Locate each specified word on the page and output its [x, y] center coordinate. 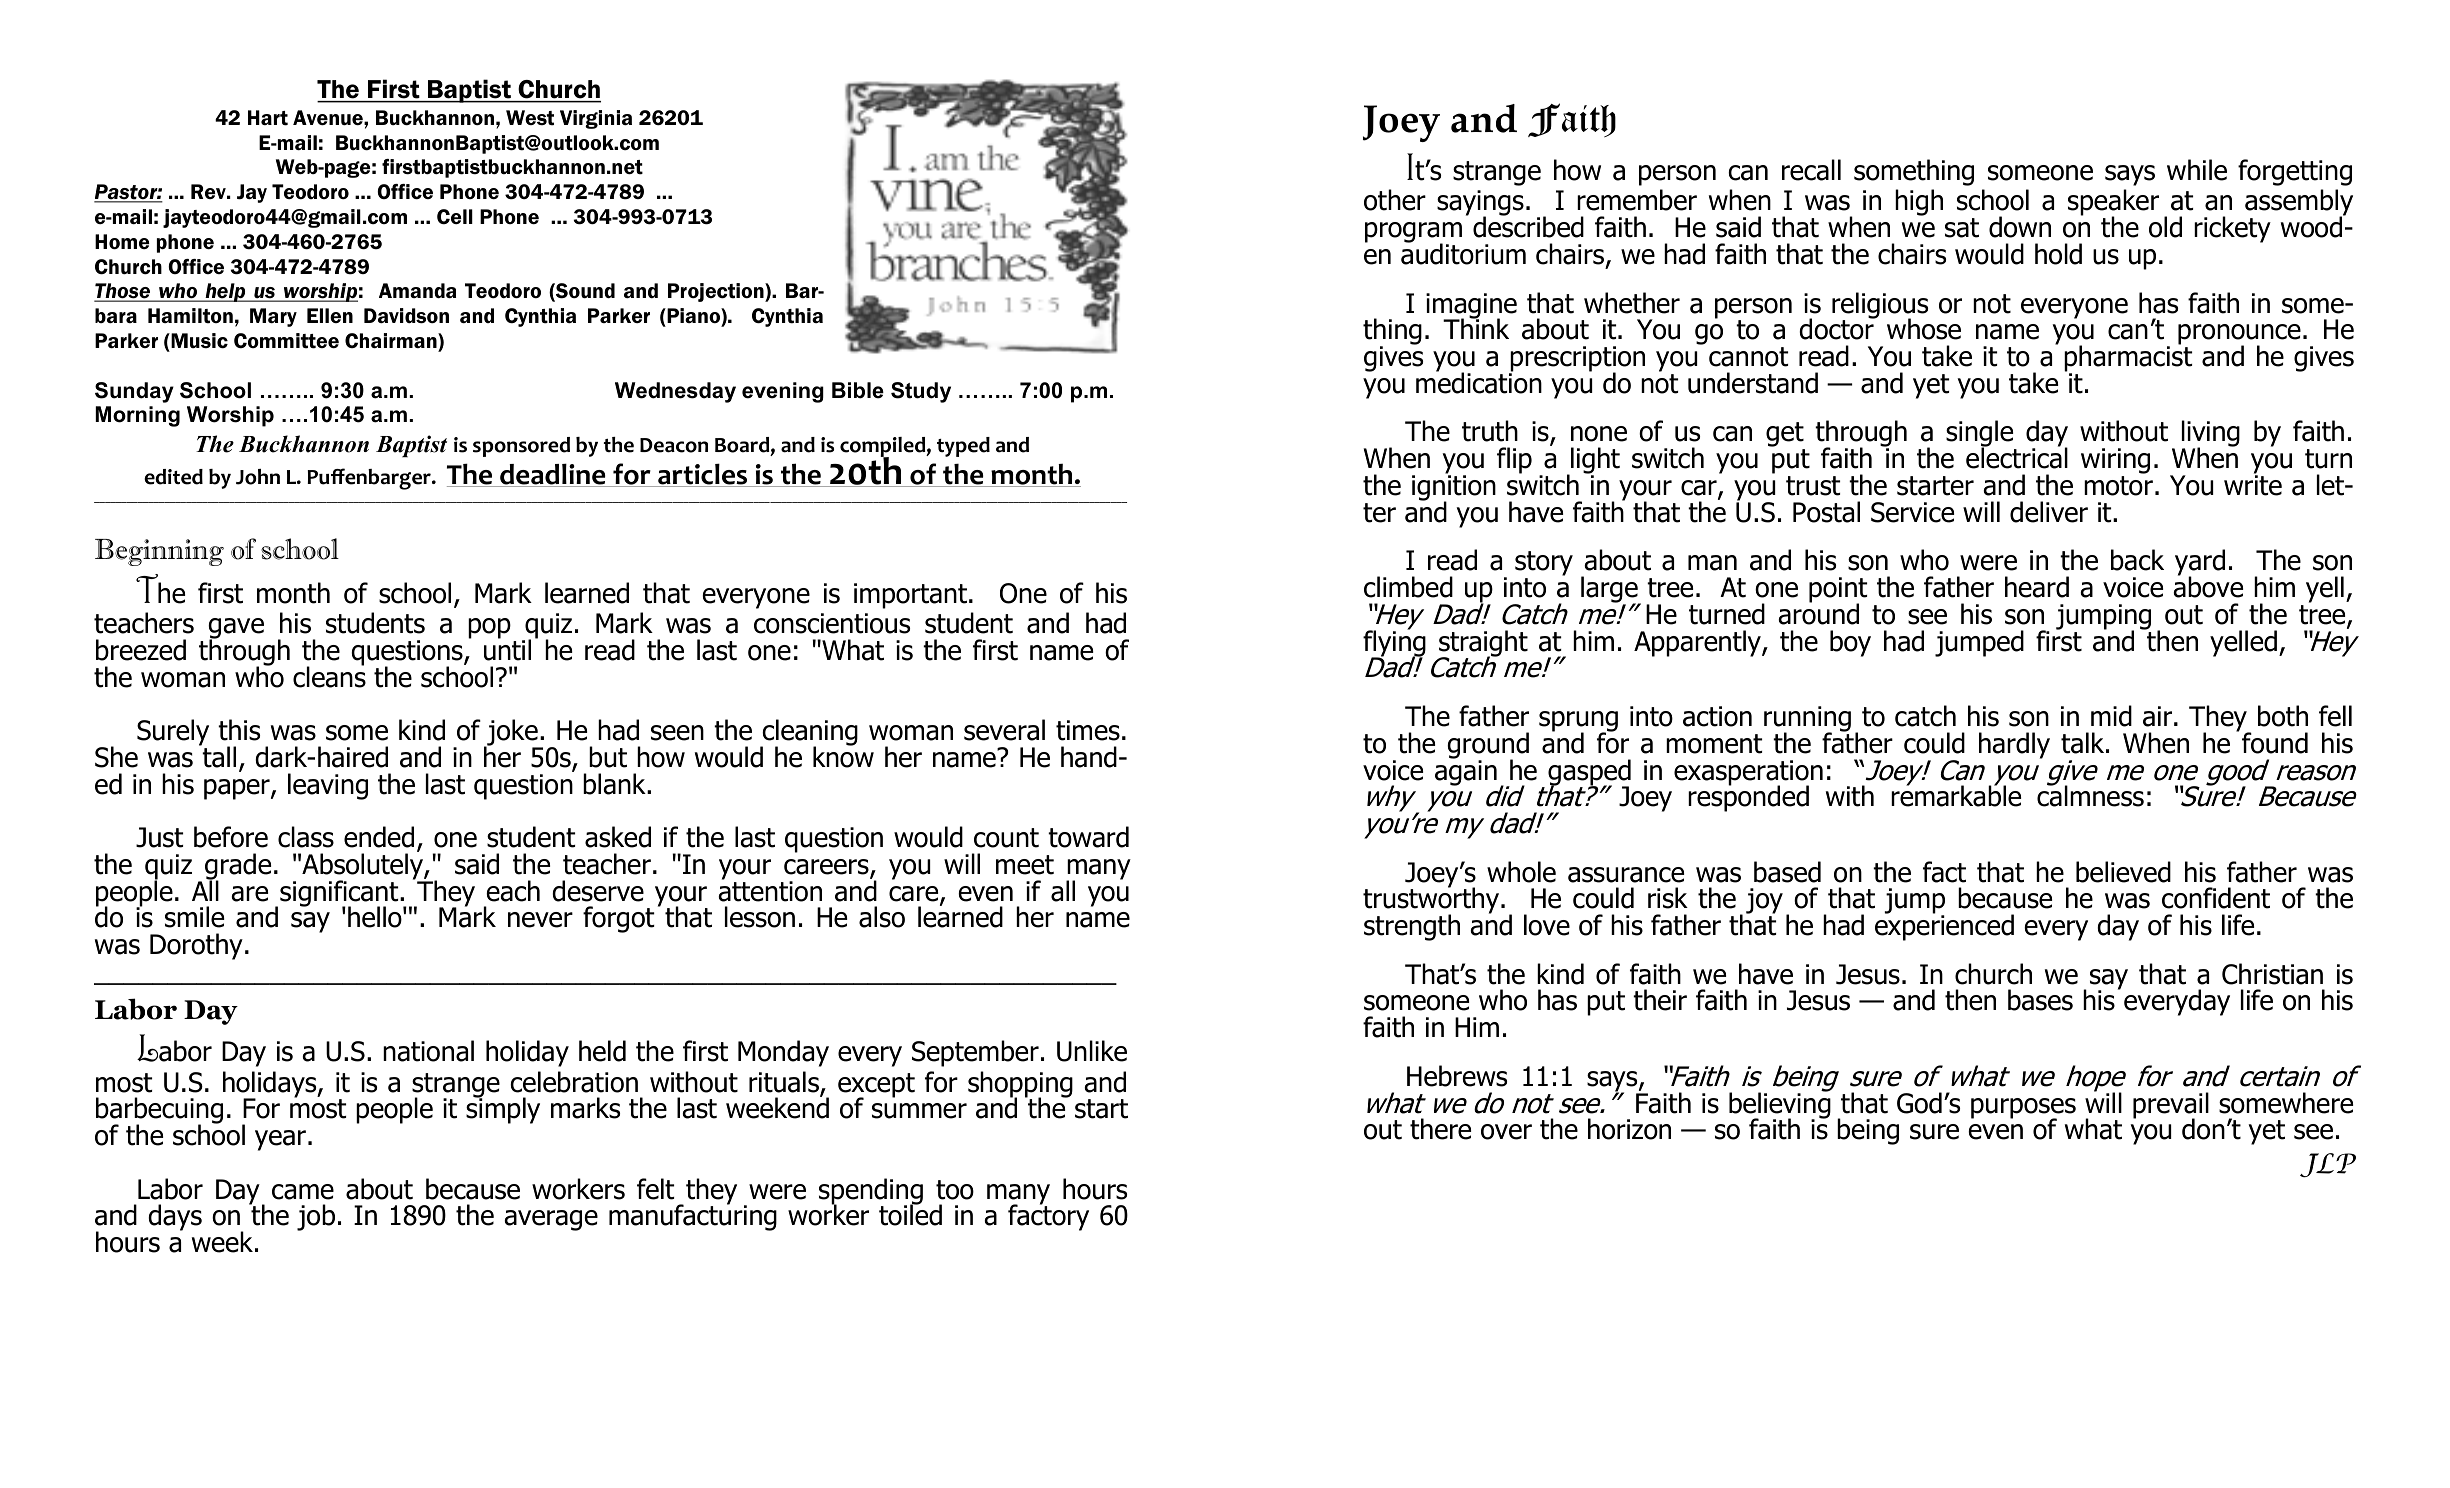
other [1395, 200]
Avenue [329, 117]
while [2197, 170]
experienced [1944, 926]
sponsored [521, 447]
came [303, 1192]
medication [1479, 382]
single [1981, 435]
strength [1412, 927]
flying [1394, 643]
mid [2111, 716]
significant [340, 894]
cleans [329, 676]
